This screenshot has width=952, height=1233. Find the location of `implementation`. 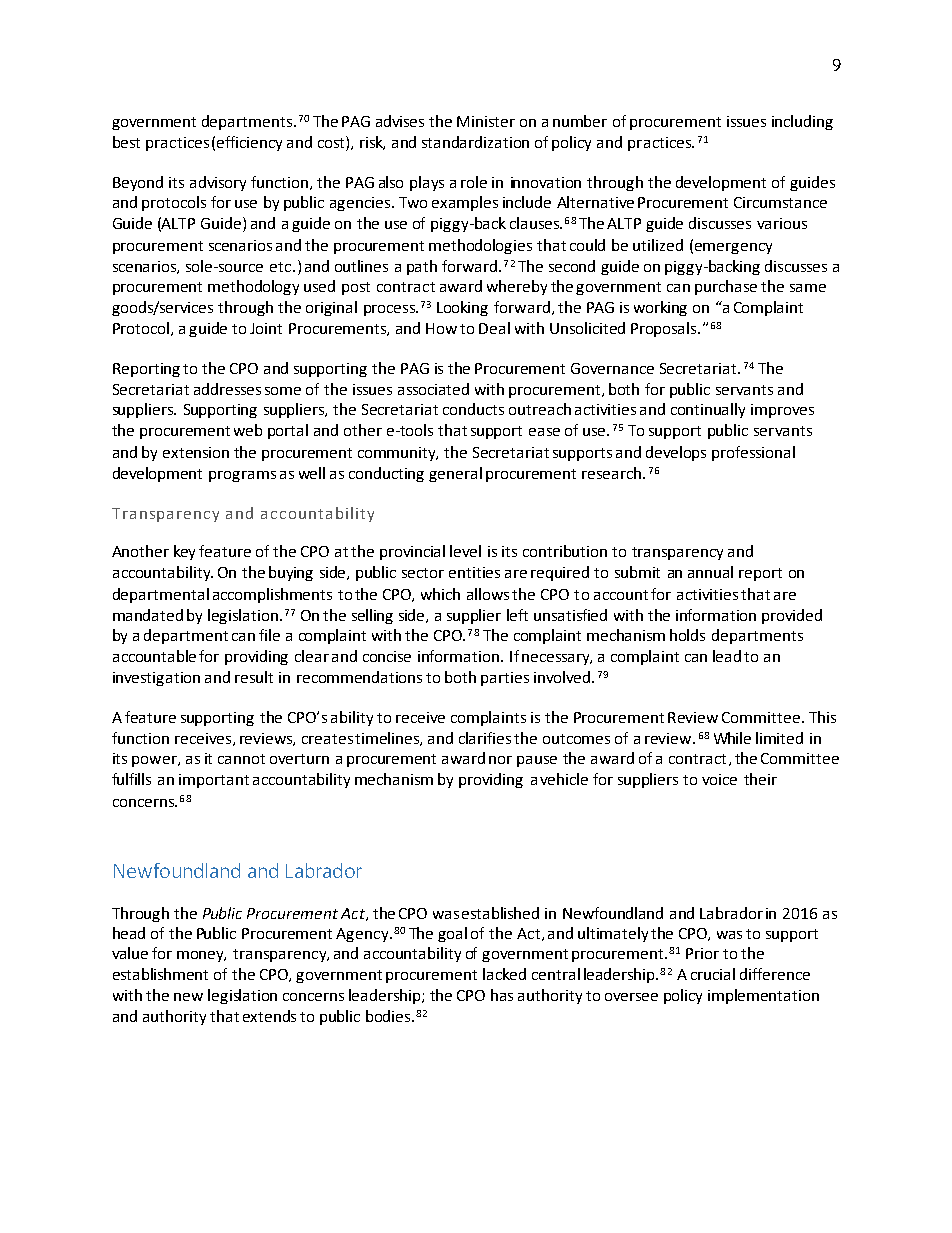

implementation is located at coordinates (763, 996).
